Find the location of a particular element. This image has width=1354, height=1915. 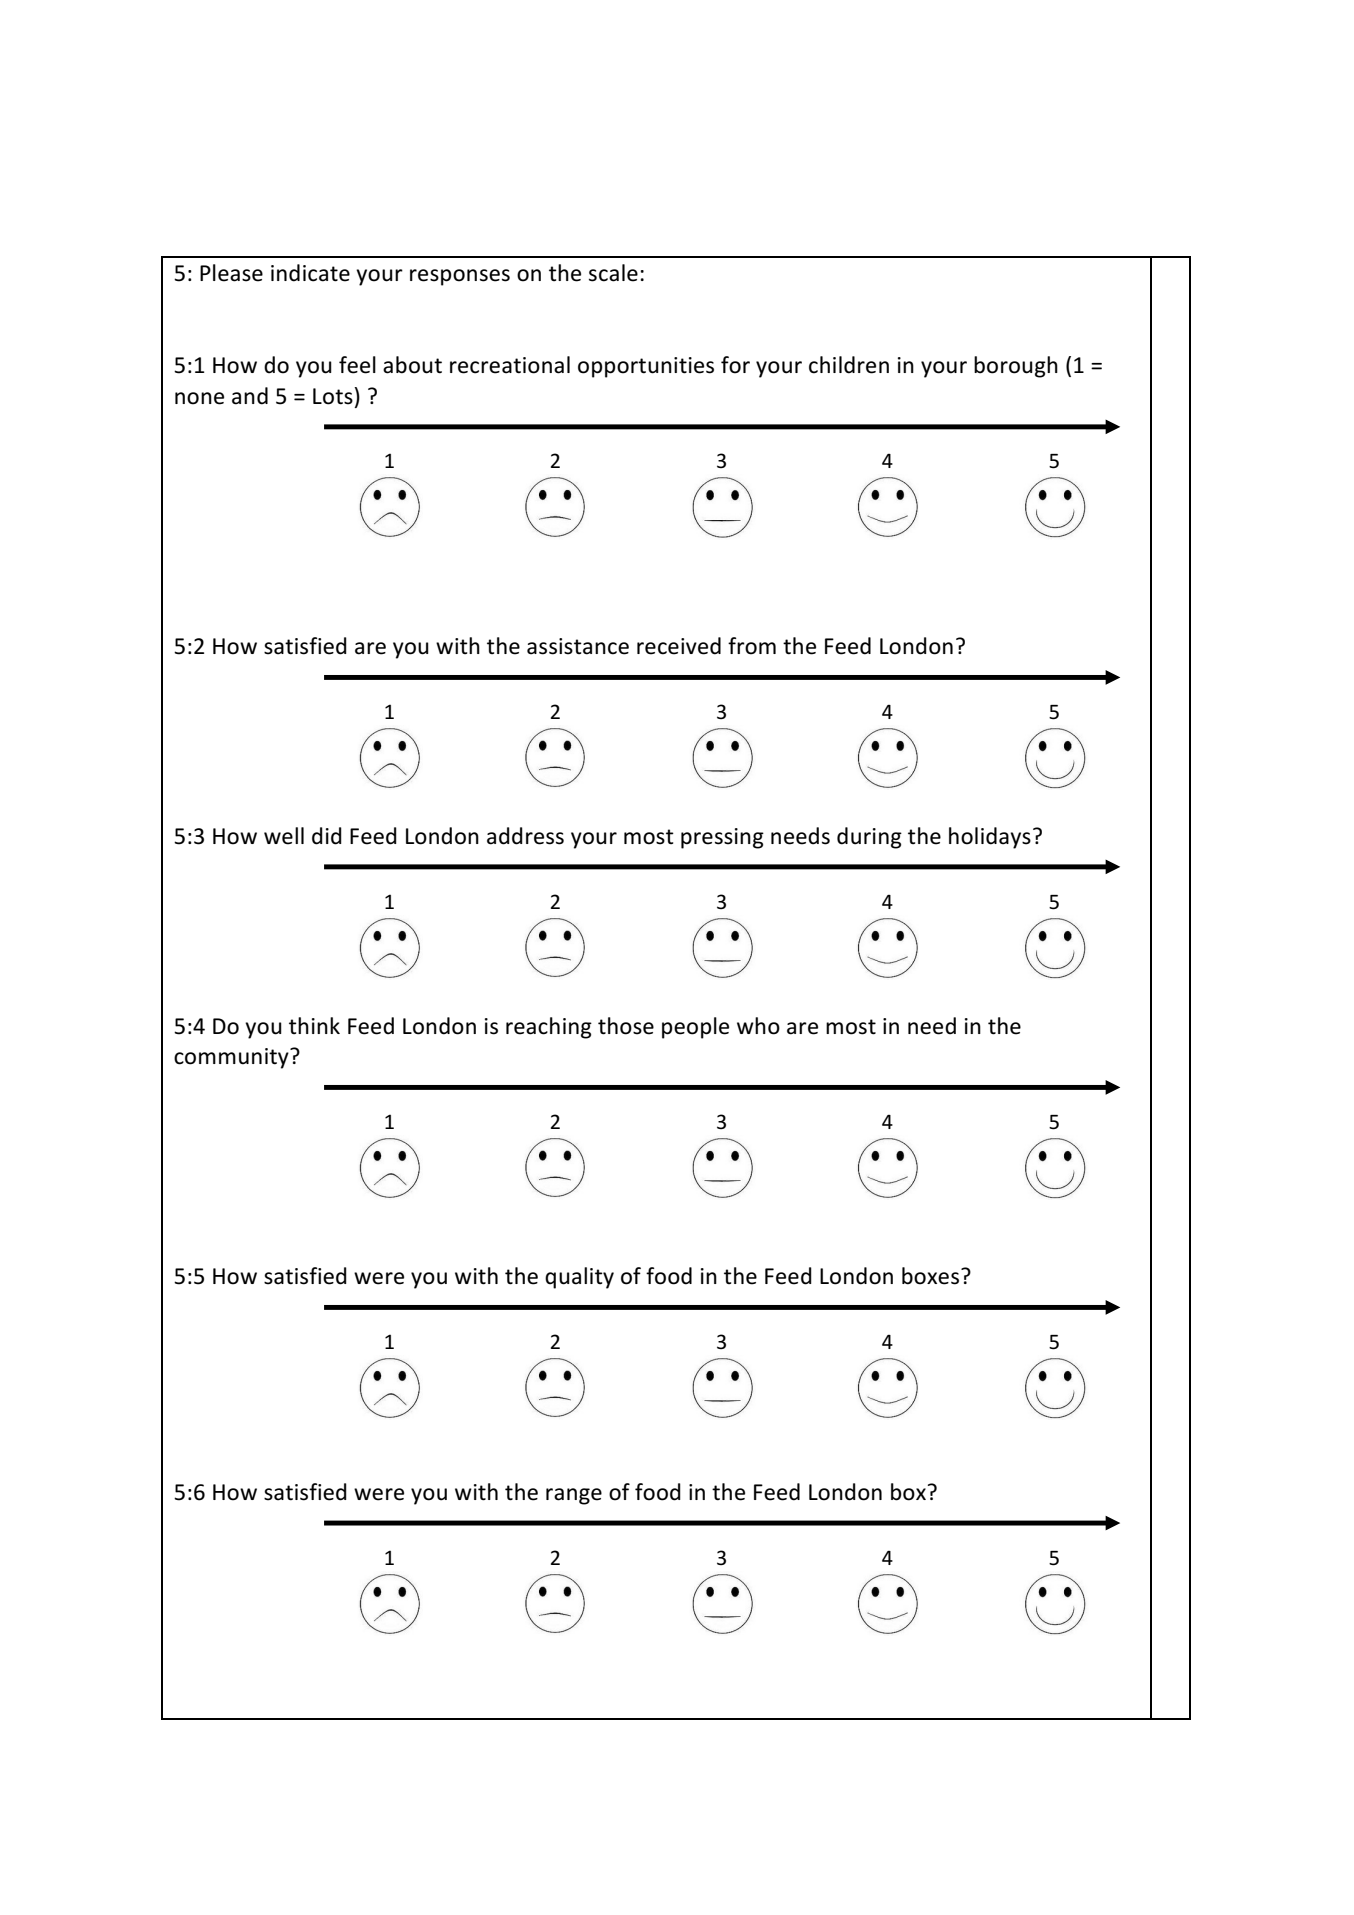

scale is located at coordinates (613, 273).
